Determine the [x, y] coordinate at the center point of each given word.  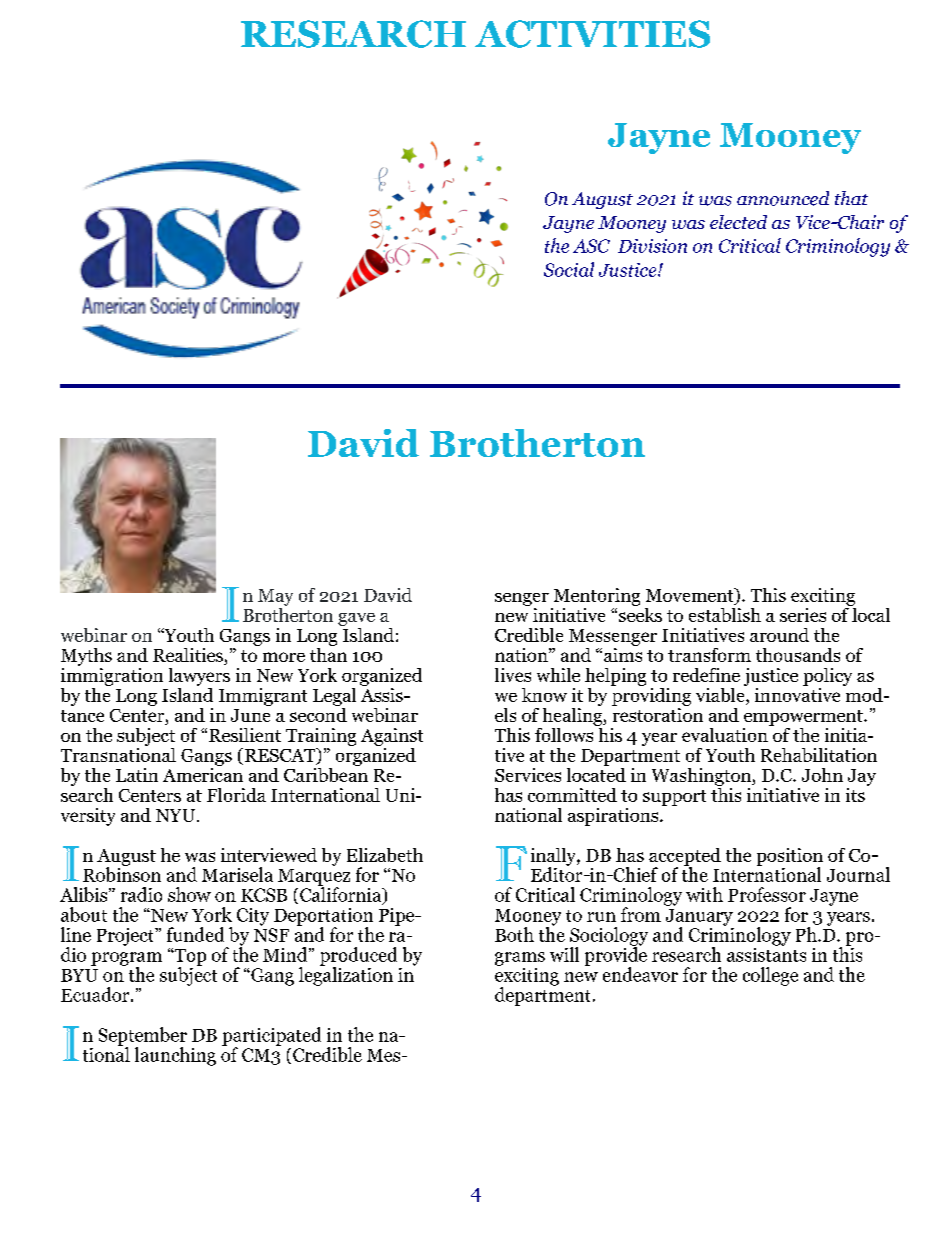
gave [356, 619]
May [275, 597]
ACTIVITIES [592, 34]
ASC [591, 246]
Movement [691, 596]
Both [514, 934]
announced [783, 198]
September [143, 1037]
